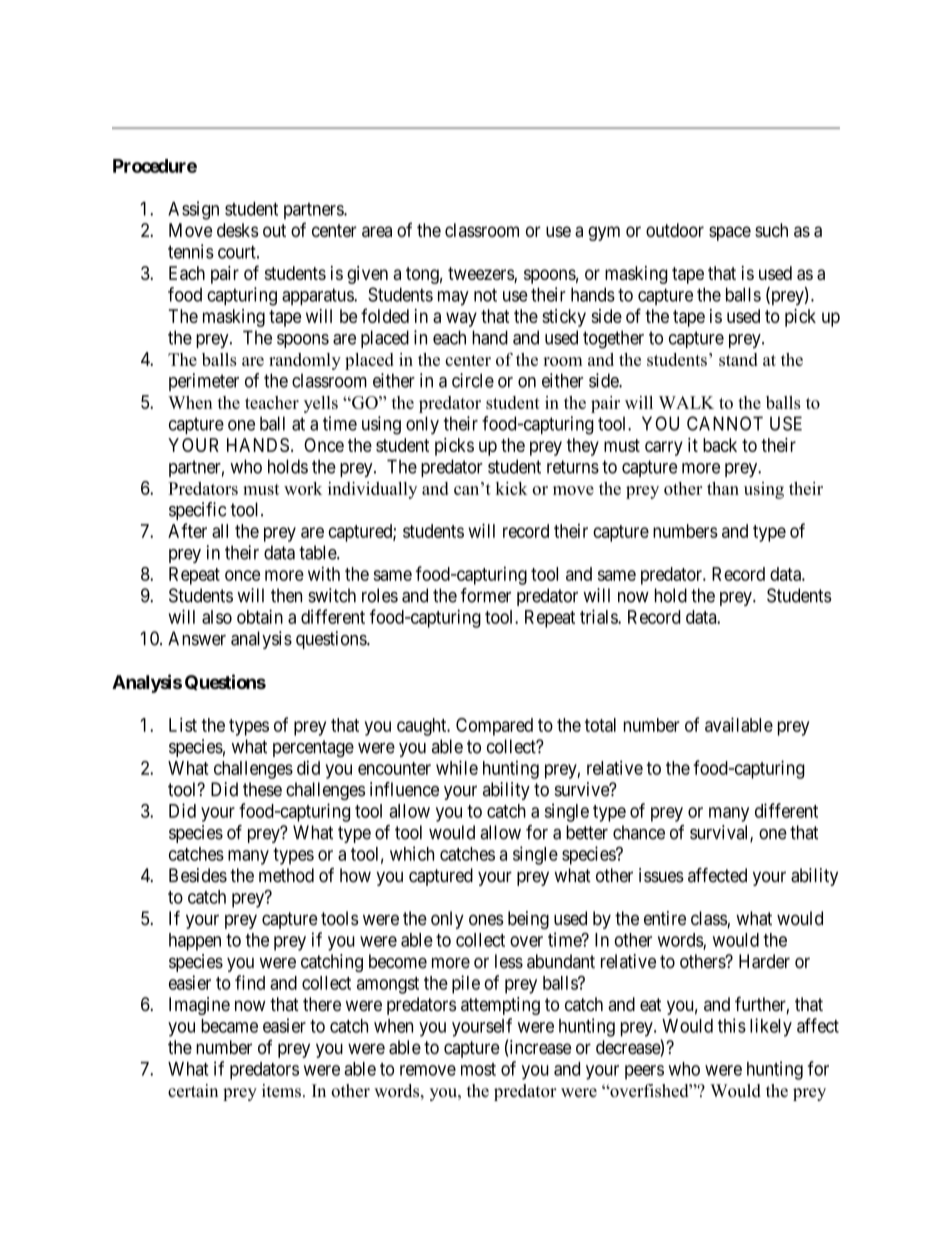 Image resolution: width=952 pixels, height=1233 pixels. What do you see at coordinates (639, 832) in the page?
I see `chance` at bounding box center [639, 832].
